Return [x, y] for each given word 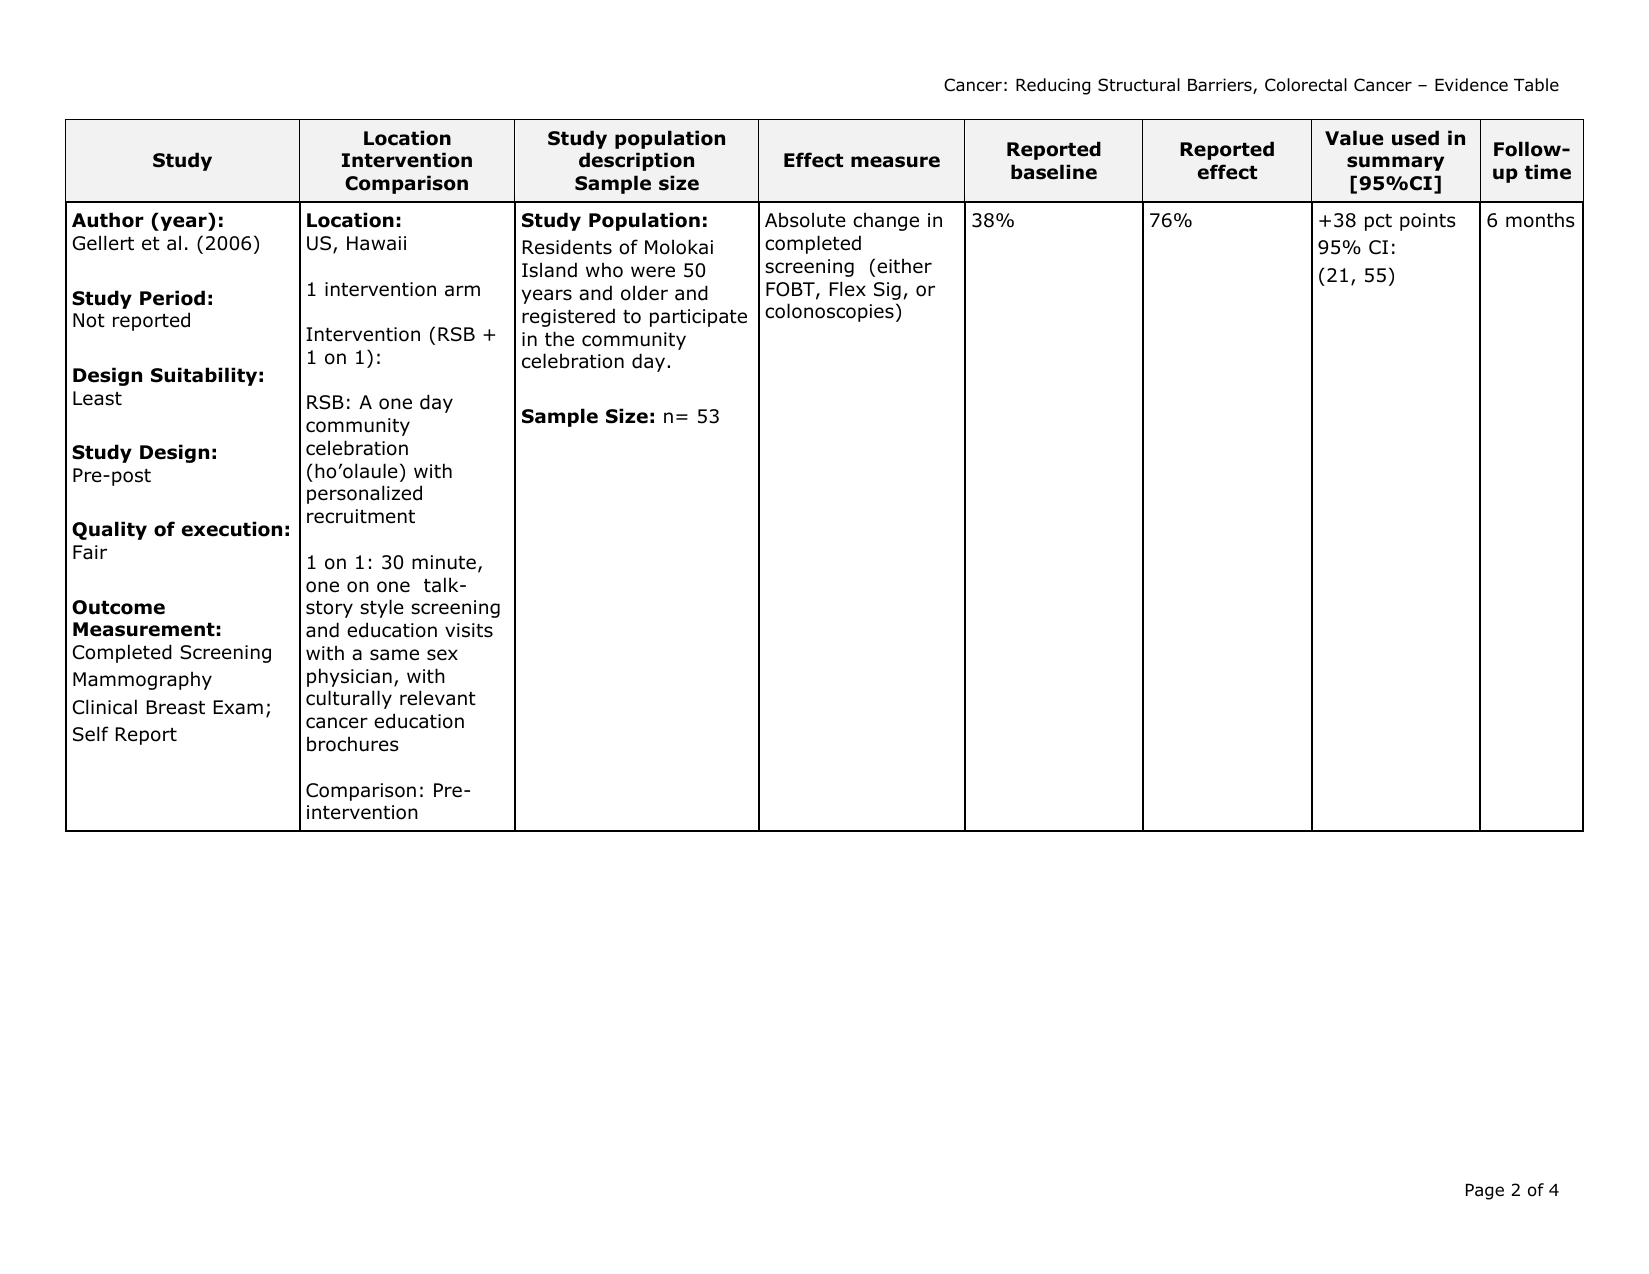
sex [442, 655]
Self [91, 734]
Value [1354, 138]
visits [469, 630]
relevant [438, 698]
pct [1378, 222]
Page [1485, 1192]
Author [108, 220]
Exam [238, 707]
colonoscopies [829, 312]
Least [97, 398]
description [636, 161]
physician [349, 677]
